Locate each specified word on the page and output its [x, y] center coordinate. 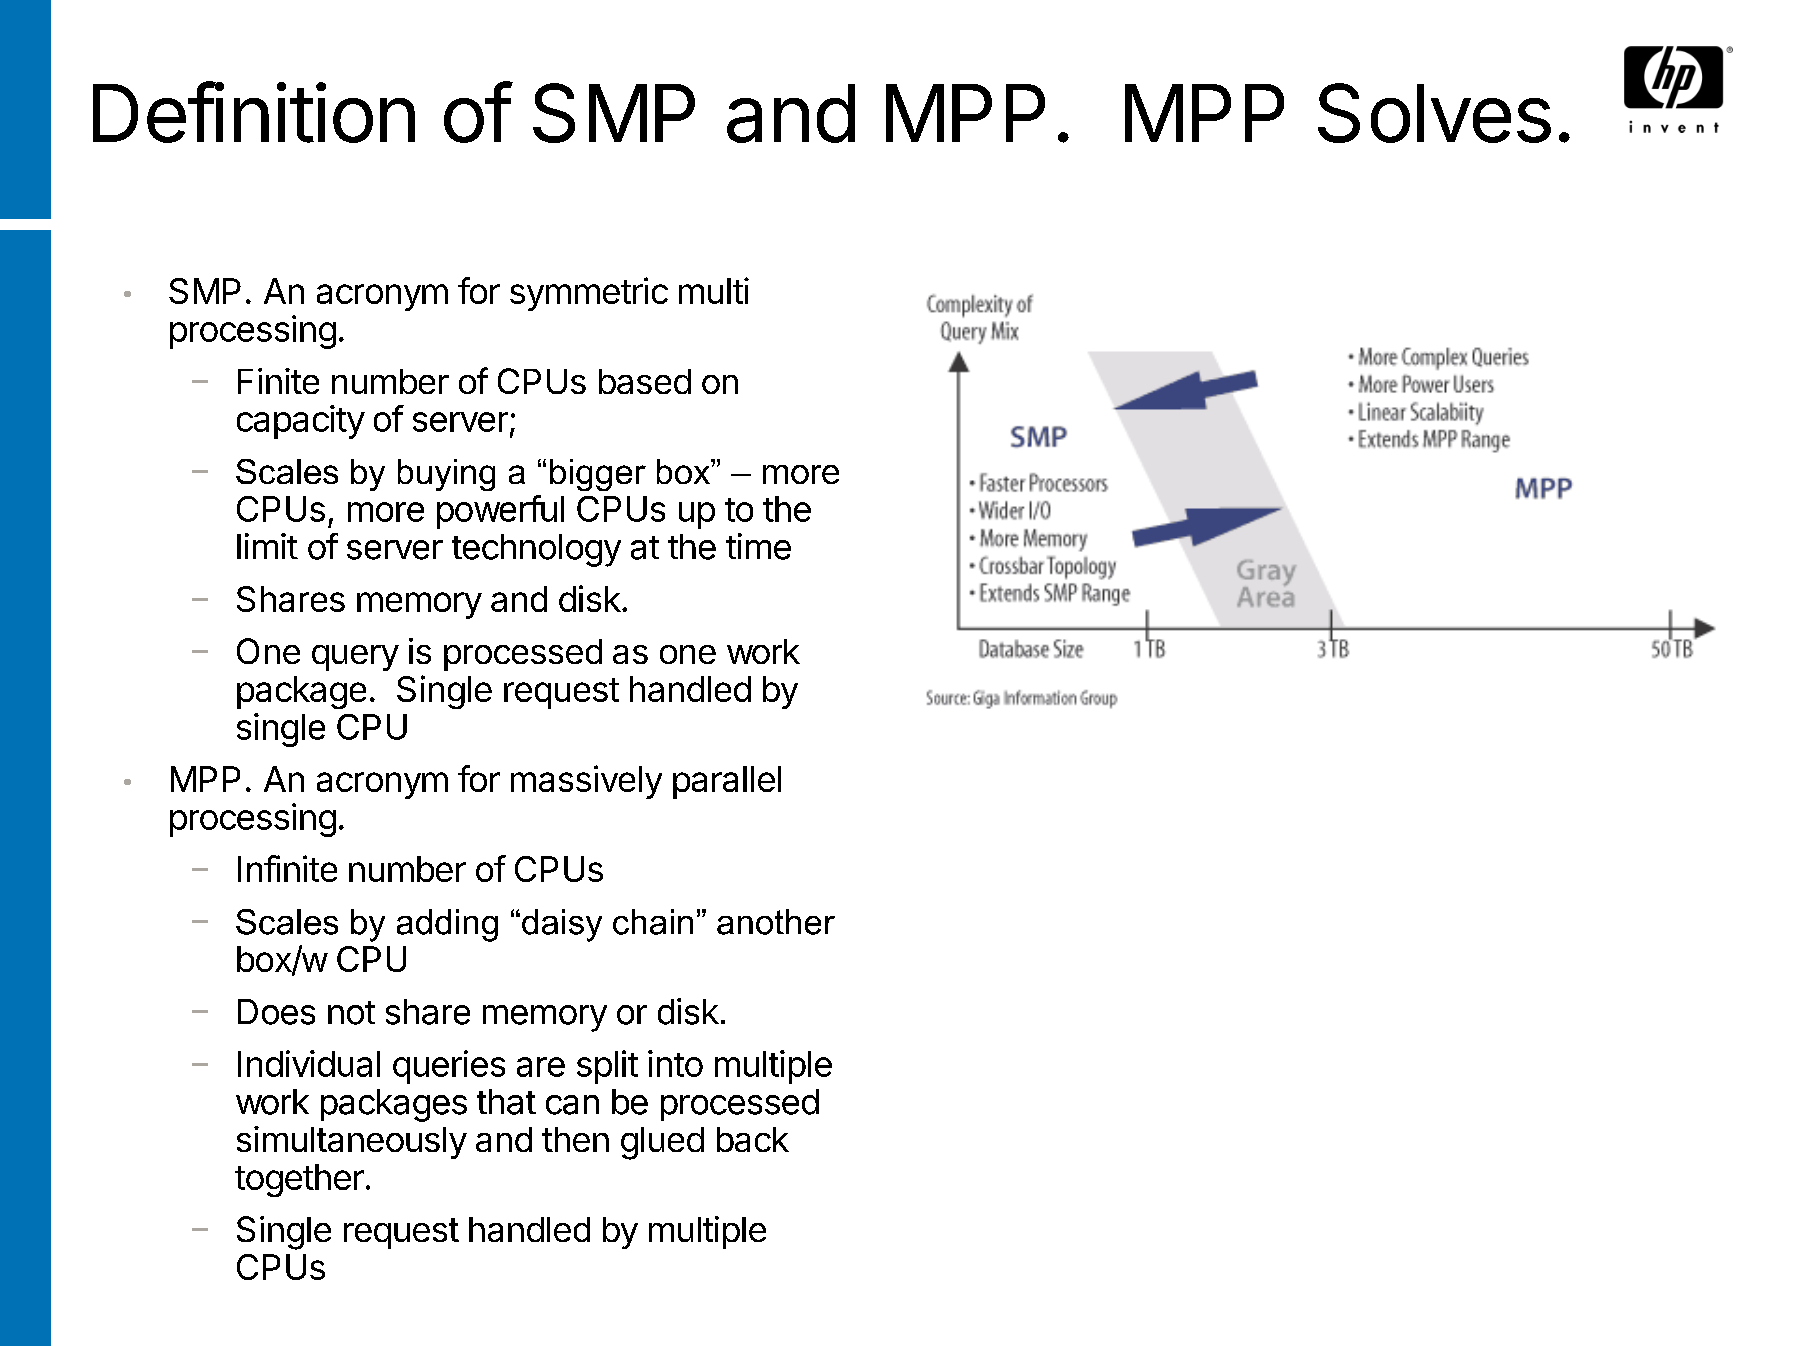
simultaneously [352, 1142]
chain [653, 922]
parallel [727, 782]
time [758, 546]
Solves [1434, 113]
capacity [301, 422]
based [645, 381]
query [355, 658]
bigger [598, 475]
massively [586, 782]
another [776, 922]
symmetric [589, 294]
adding [447, 925]
